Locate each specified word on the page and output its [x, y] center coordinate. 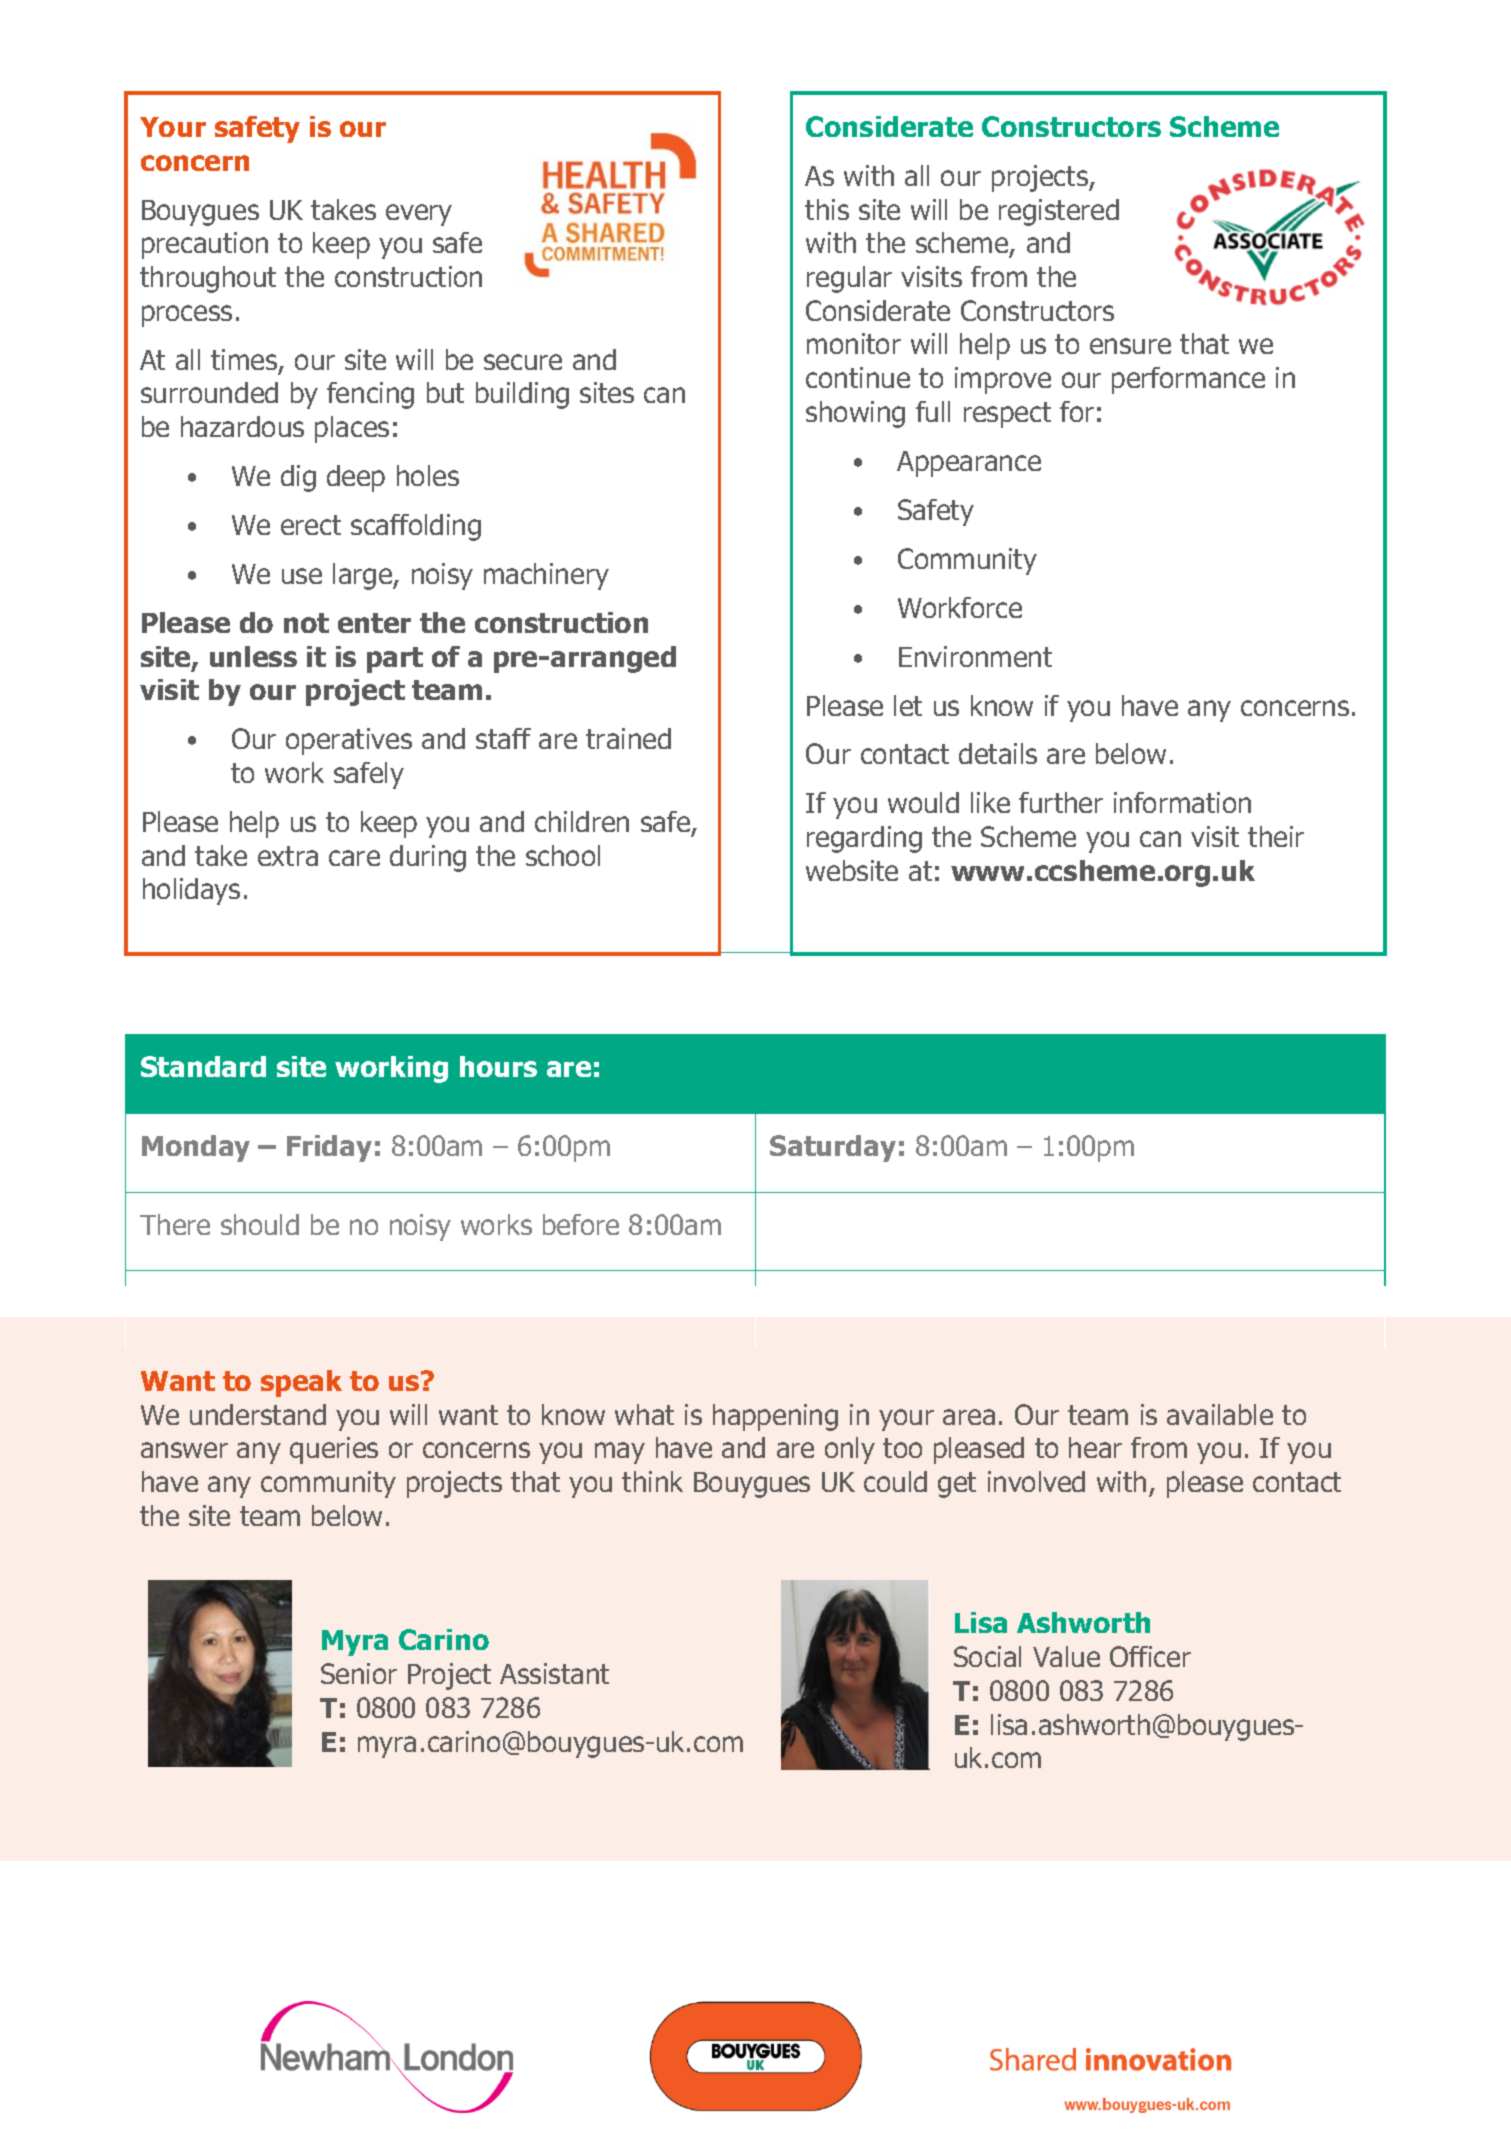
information [1182, 802]
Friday [329, 1148]
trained [628, 738]
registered [1059, 212]
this [827, 209]
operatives [349, 741]
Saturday [833, 1148]
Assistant [554, 1673]
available [1220, 1414]
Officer [1150, 1656]
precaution [205, 245]
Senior [359, 1673]
